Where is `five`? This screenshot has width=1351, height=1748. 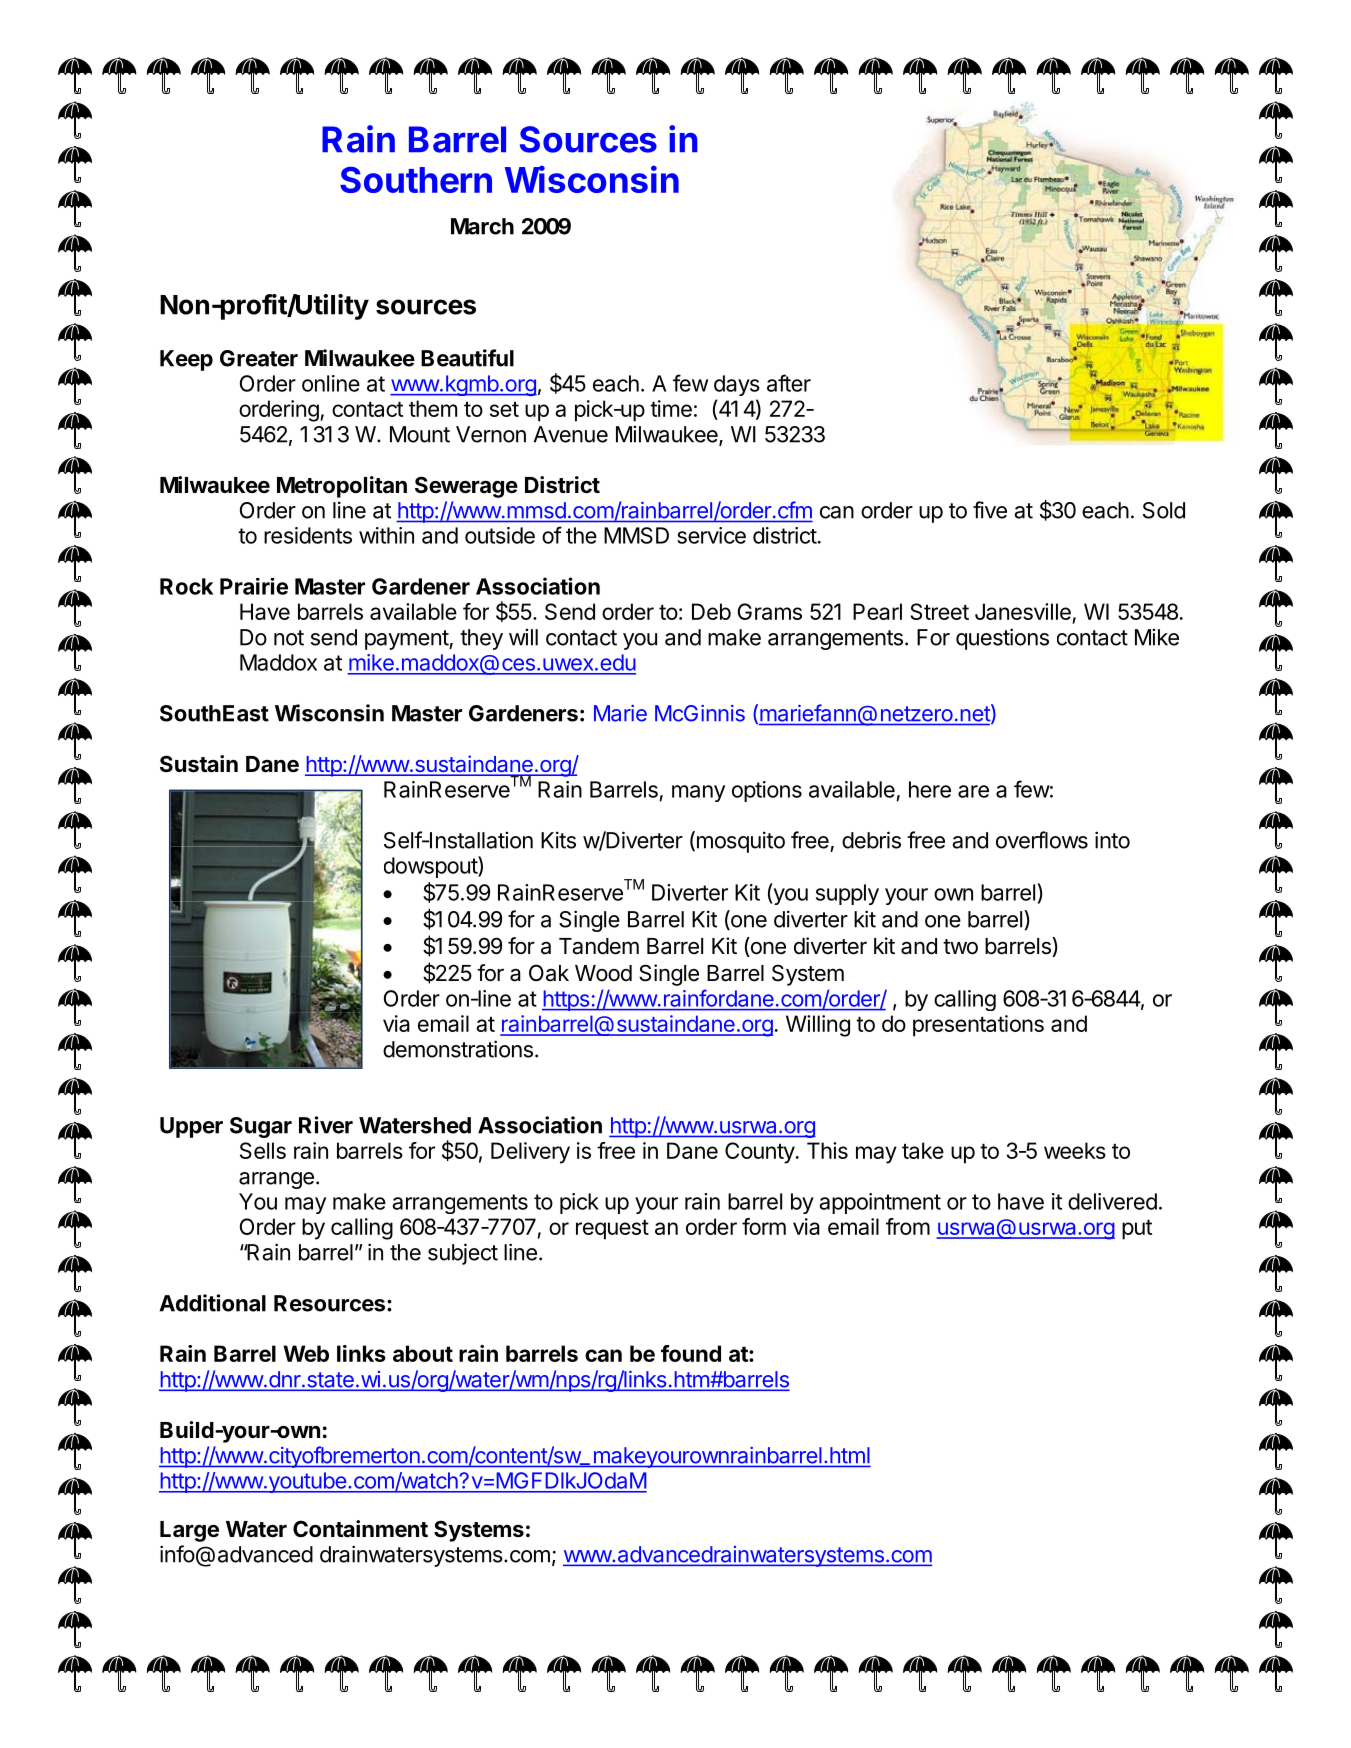 five is located at coordinates (990, 510).
